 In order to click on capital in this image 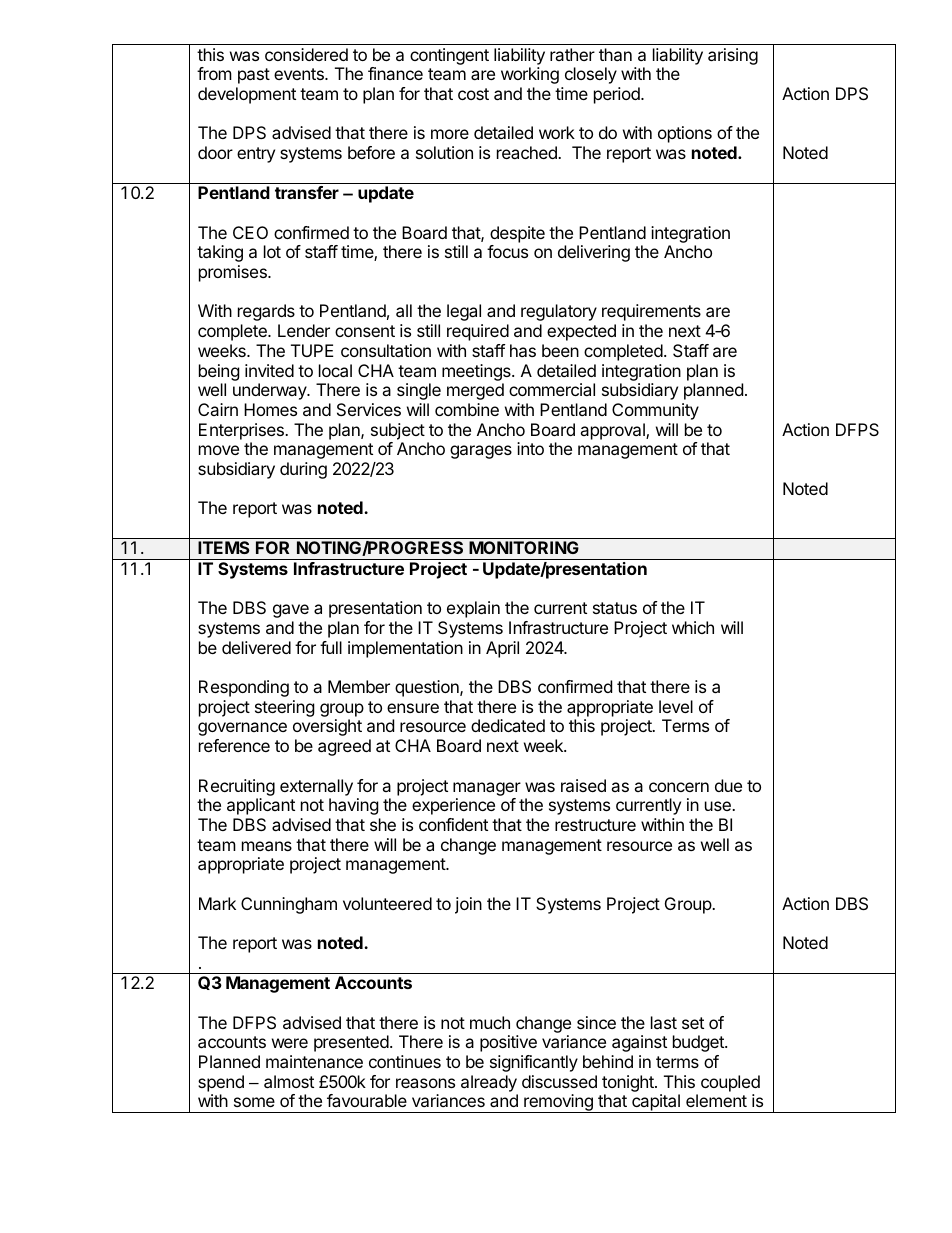, I will do `click(656, 1103)`.
